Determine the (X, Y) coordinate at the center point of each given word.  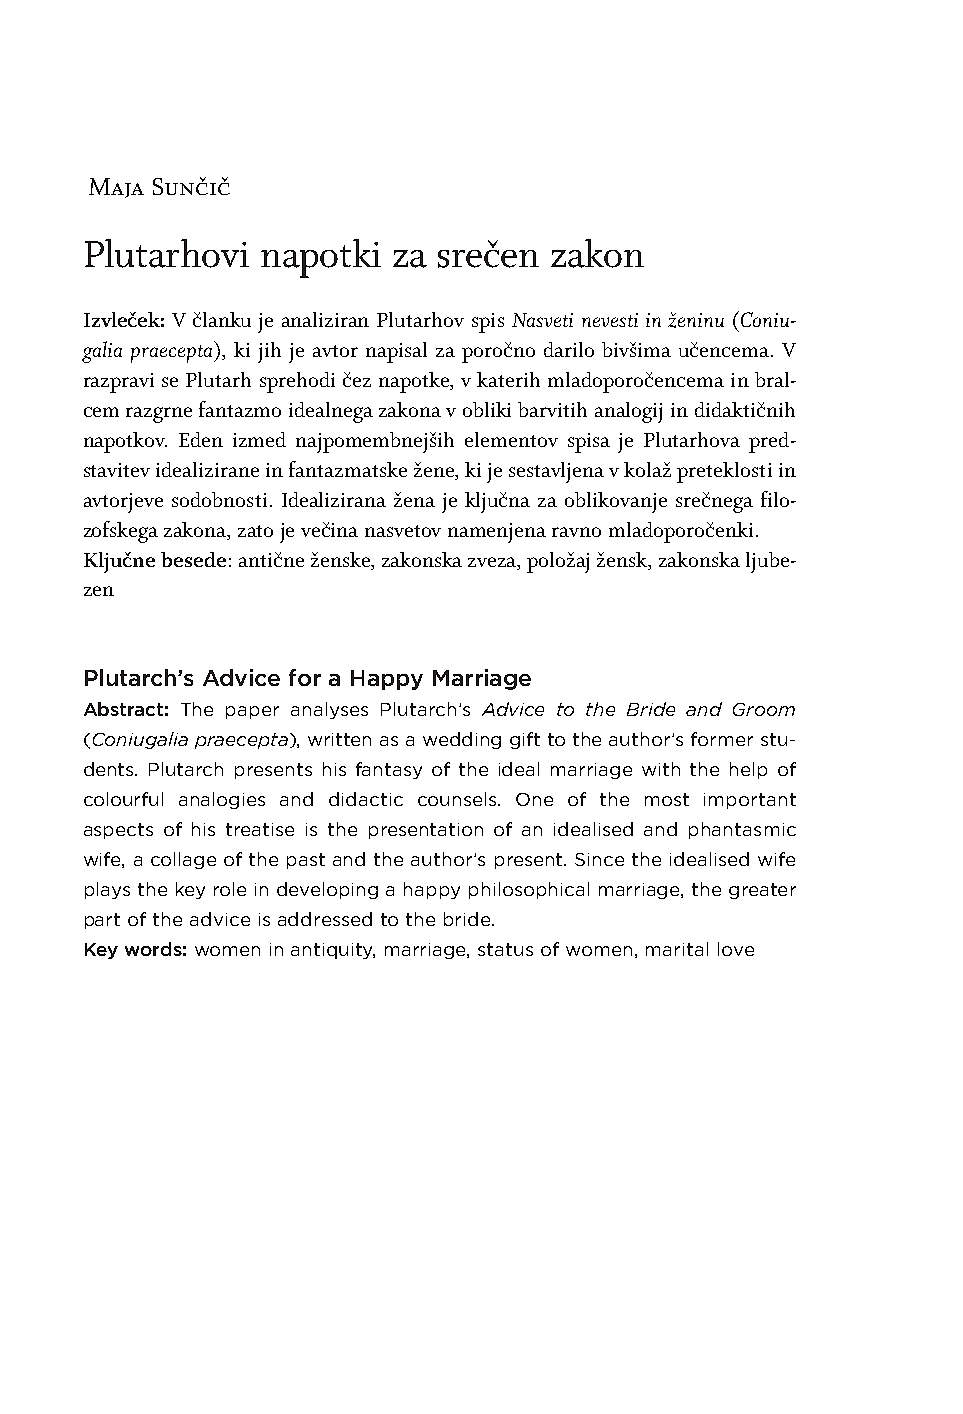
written (339, 739)
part (102, 921)
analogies (222, 800)
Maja (116, 188)
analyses (329, 710)
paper (252, 712)
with (661, 769)
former (722, 739)
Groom (764, 709)
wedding (462, 740)
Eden (201, 439)
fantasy (389, 770)
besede (193, 559)
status (505, 949)
